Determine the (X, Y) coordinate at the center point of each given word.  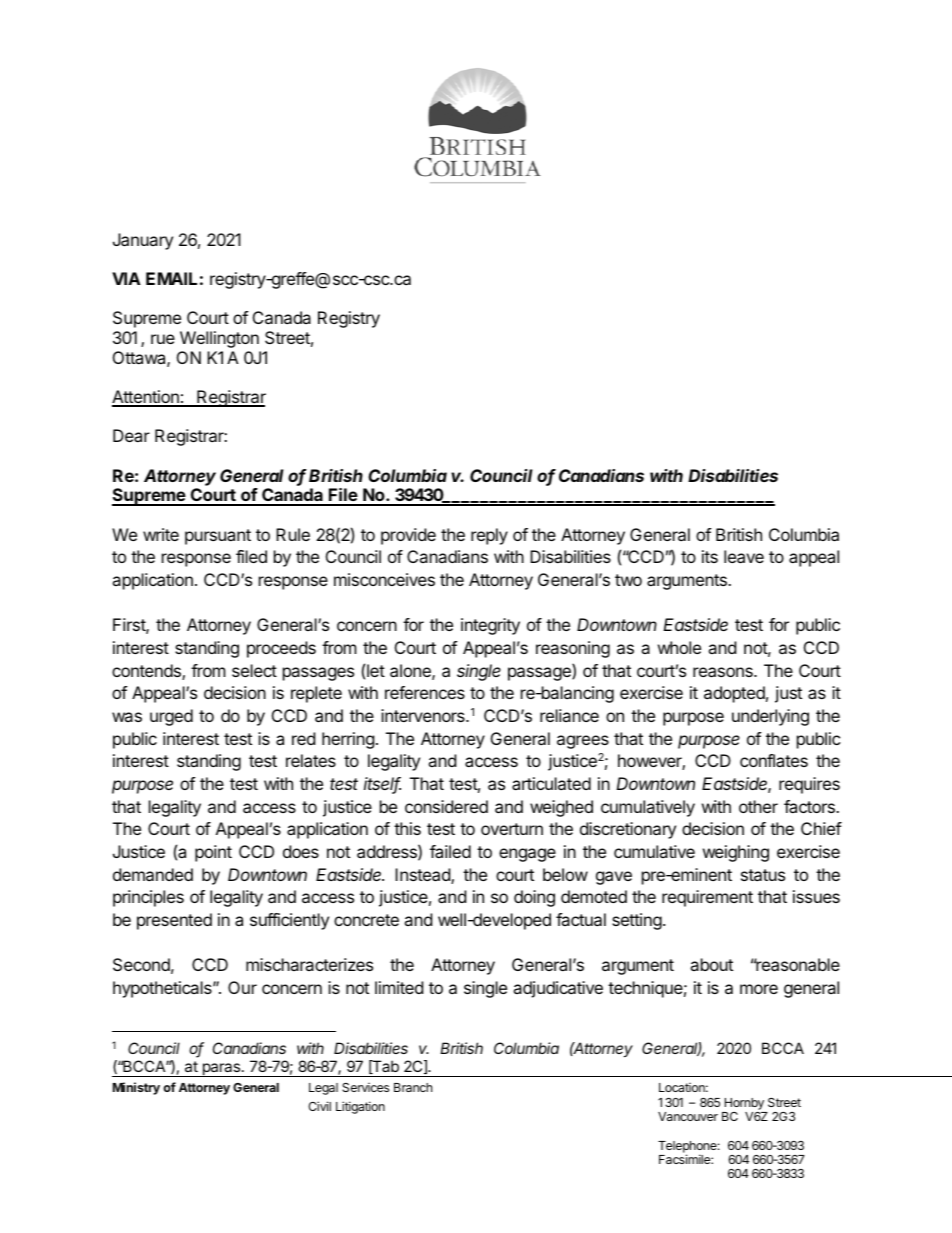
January (143, 241)
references (425, 692)
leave (744, 556)
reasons (724, 672)
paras (221, 1070)
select (254, 670)
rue (163, 339)
